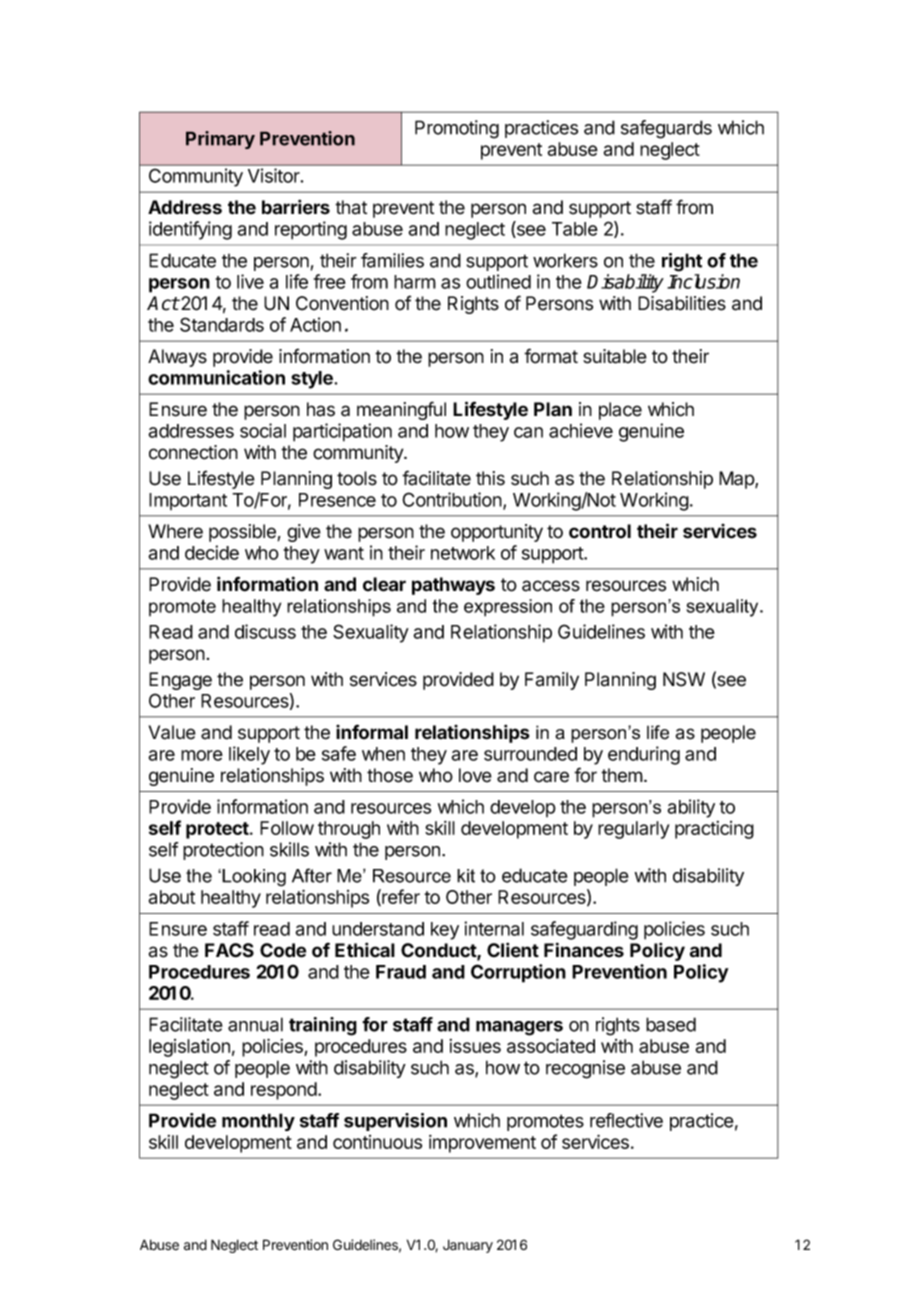 The width and height of the page is (924, 1308). What do you see at coordinates (475, 775) in the page?
I see `love` at bounding box center [475, 775].
